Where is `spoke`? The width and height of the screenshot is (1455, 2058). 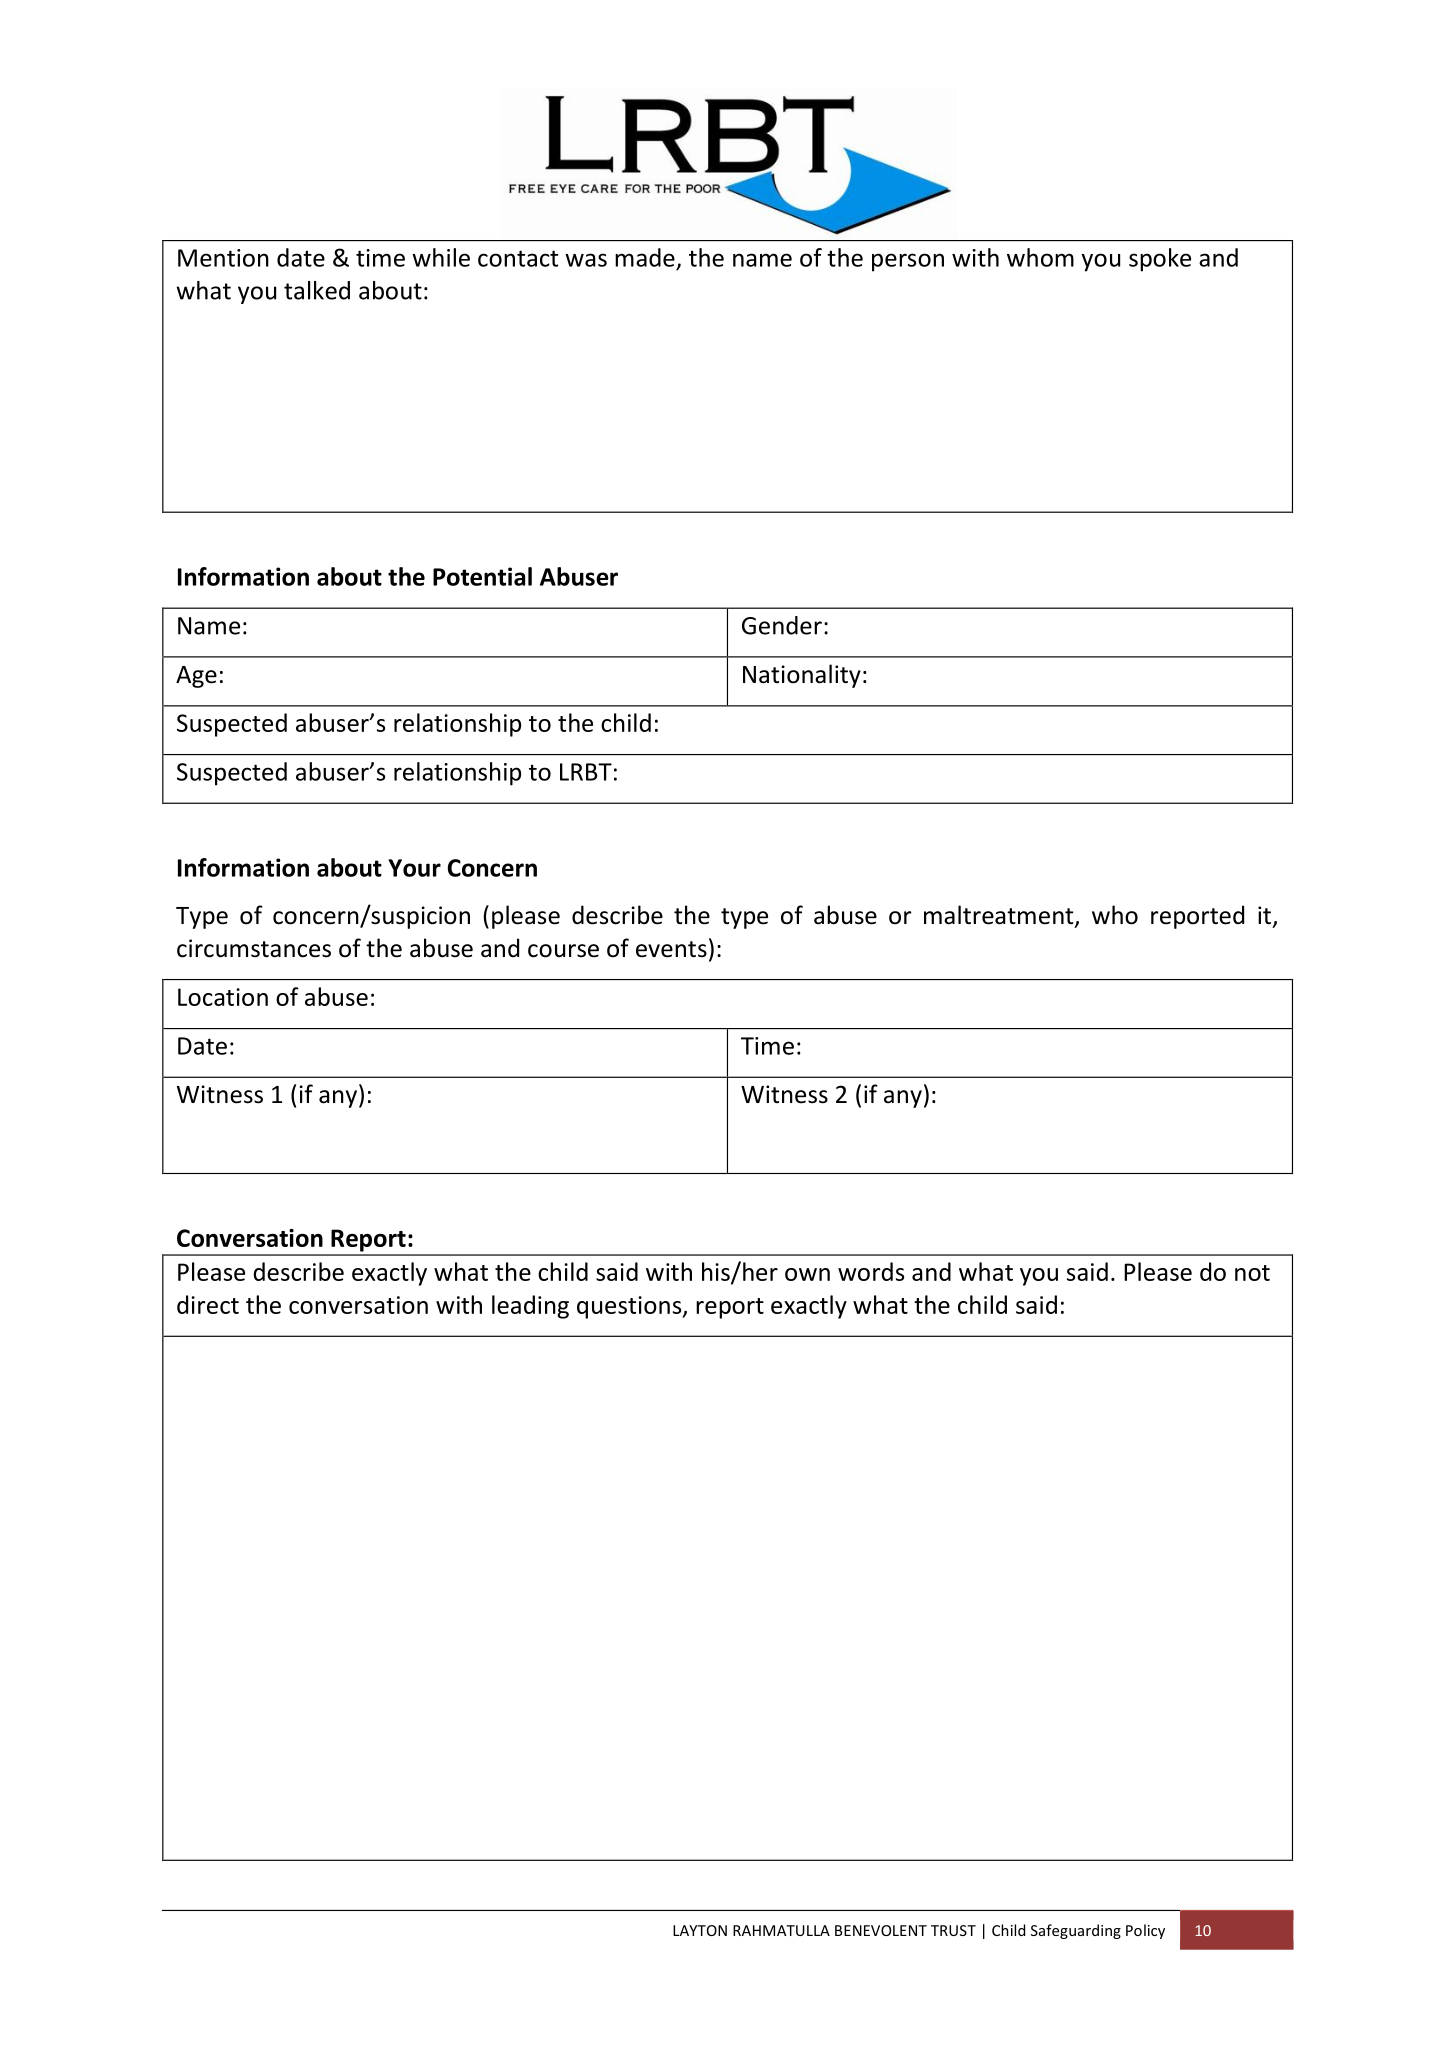 spoke is located at coordinates (1160, 260).
